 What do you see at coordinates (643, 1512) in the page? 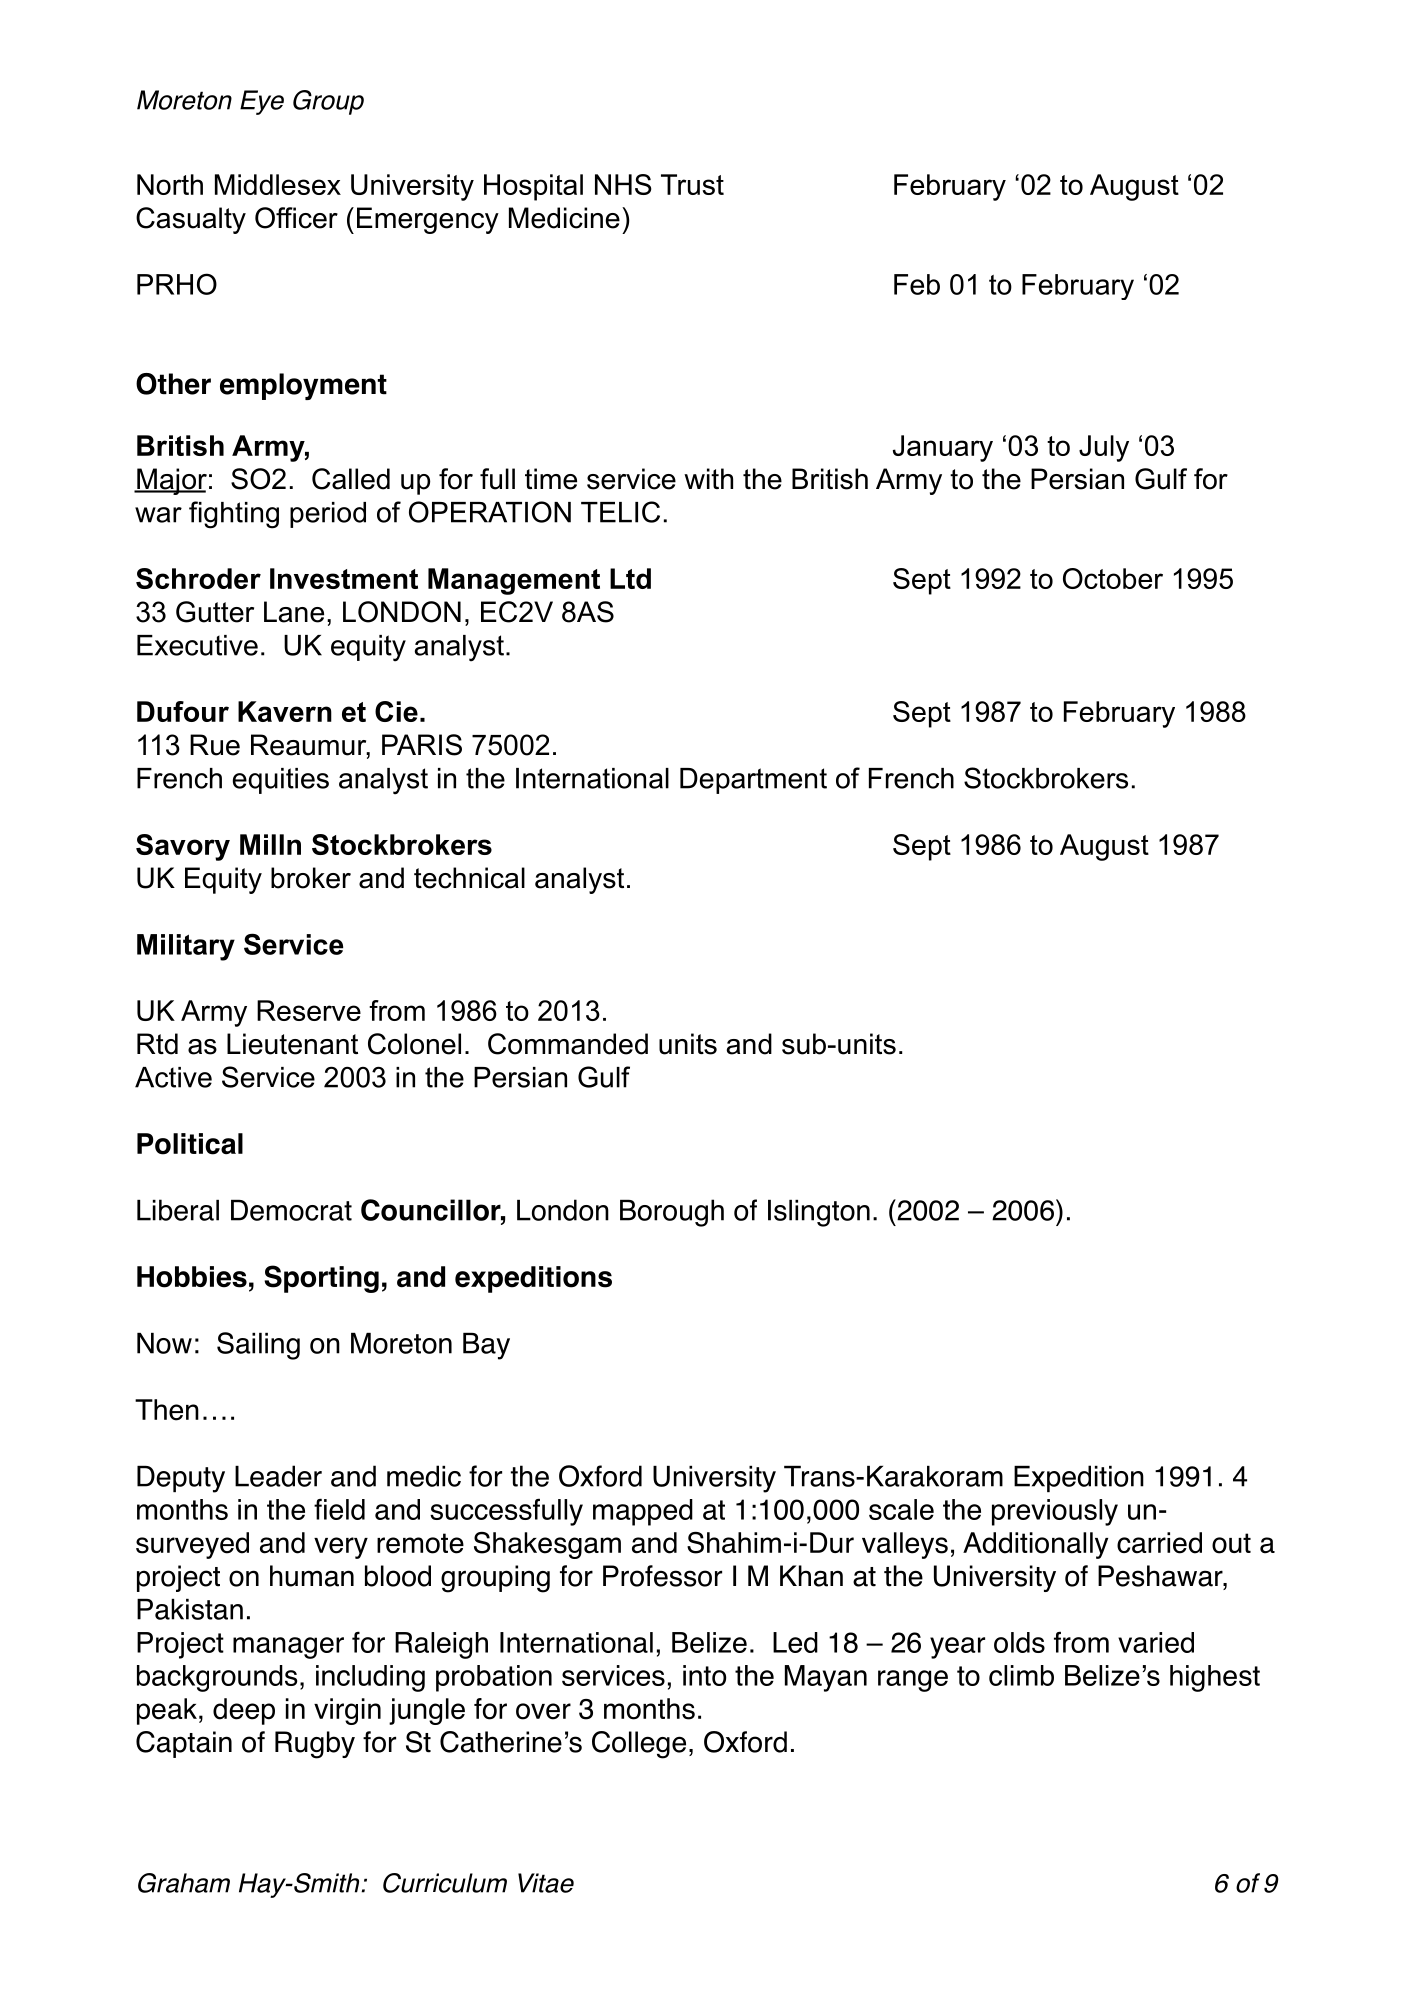
I see `mapped` at bounding box center [643, 1512].
